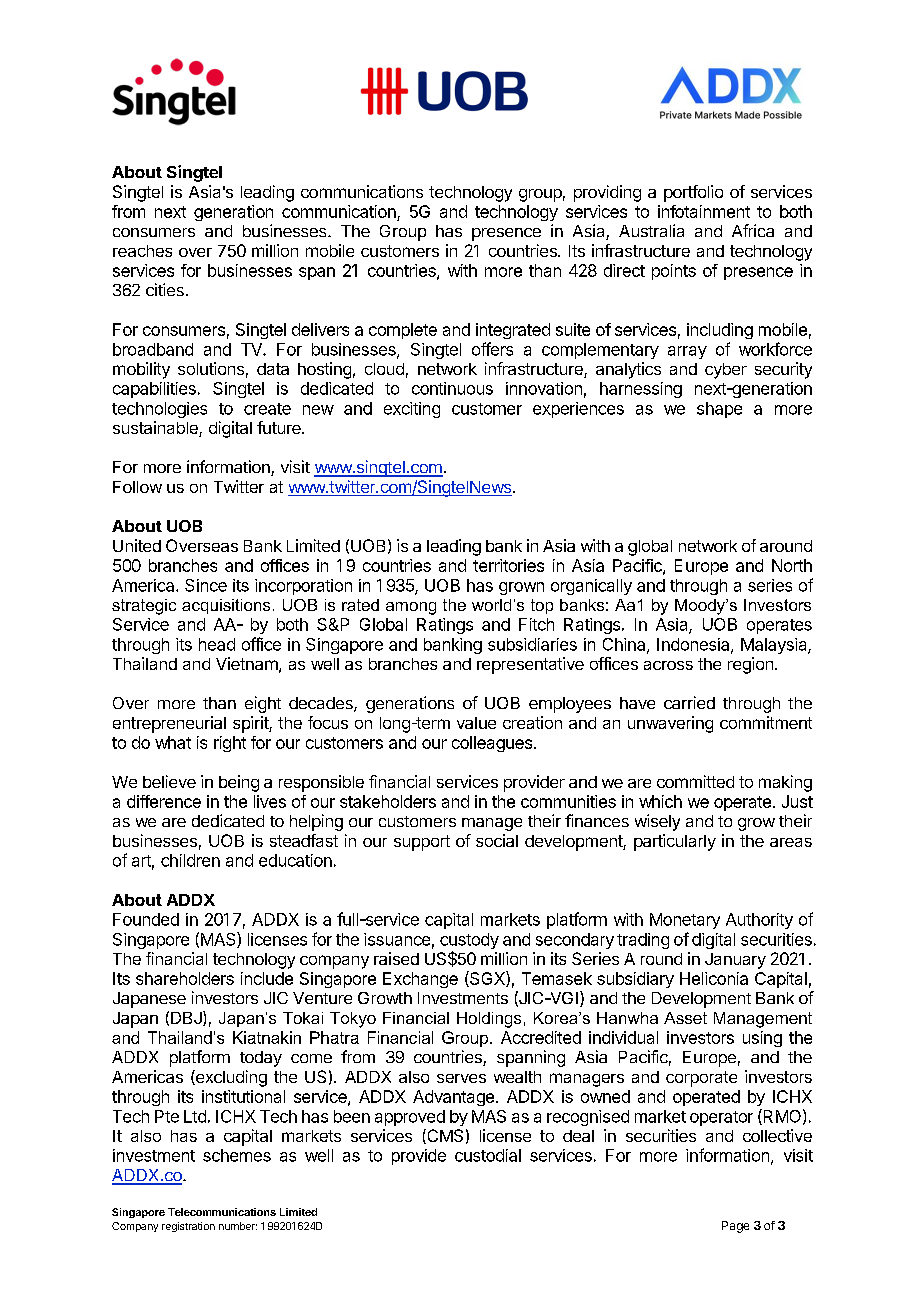 The image size is (924, 1309). What do you see at coordinates (156, 429) in the screenshot?
I see `sustainable` at bounding box center [156, 429].
